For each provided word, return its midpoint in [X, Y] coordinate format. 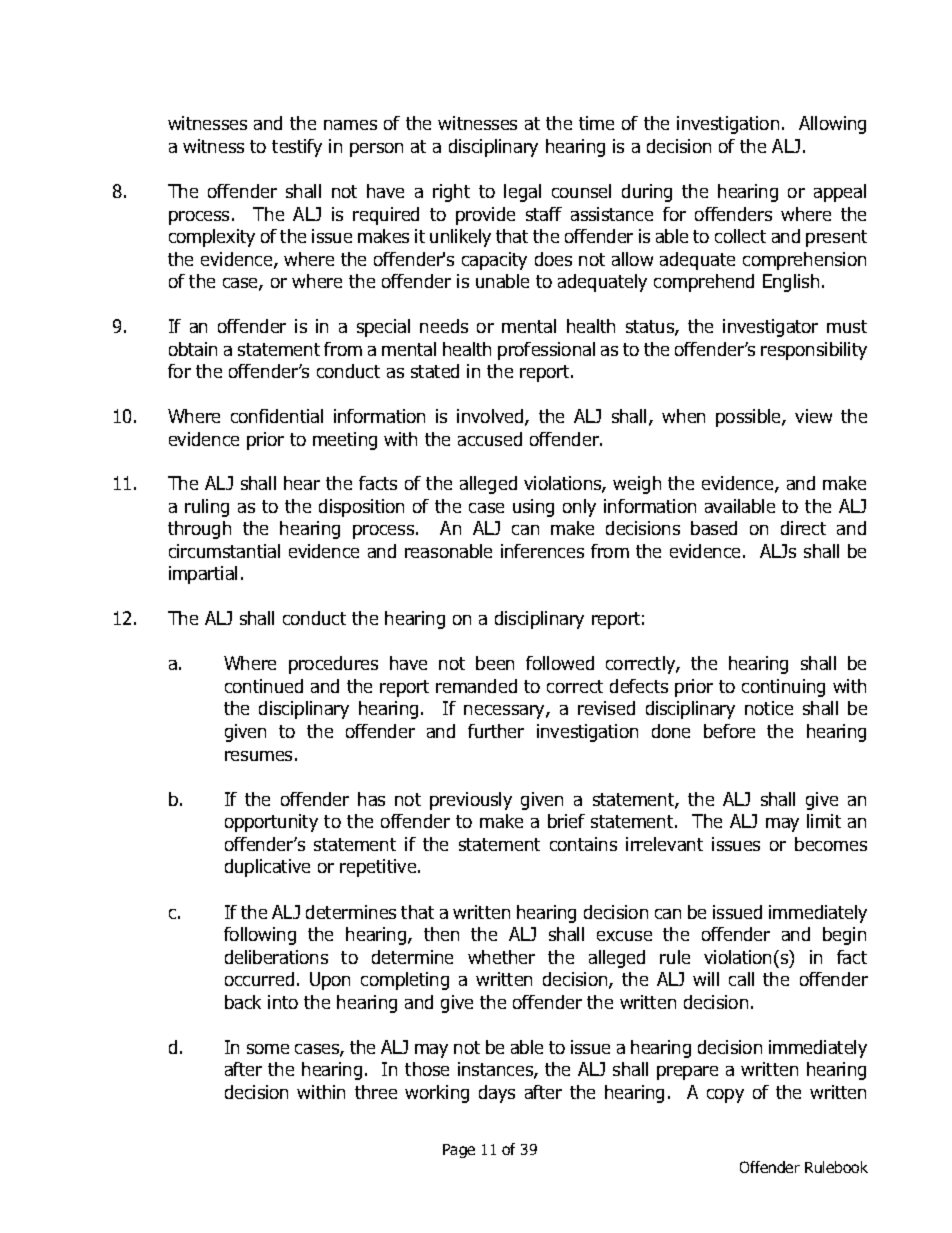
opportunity [271, 823]
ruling [207, 508]
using [533, 508]
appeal [840, 193]
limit [824, 821]
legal [522, 193]
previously [471, 801]
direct [803, 528]
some [268, 1049]
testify [297, 148]
